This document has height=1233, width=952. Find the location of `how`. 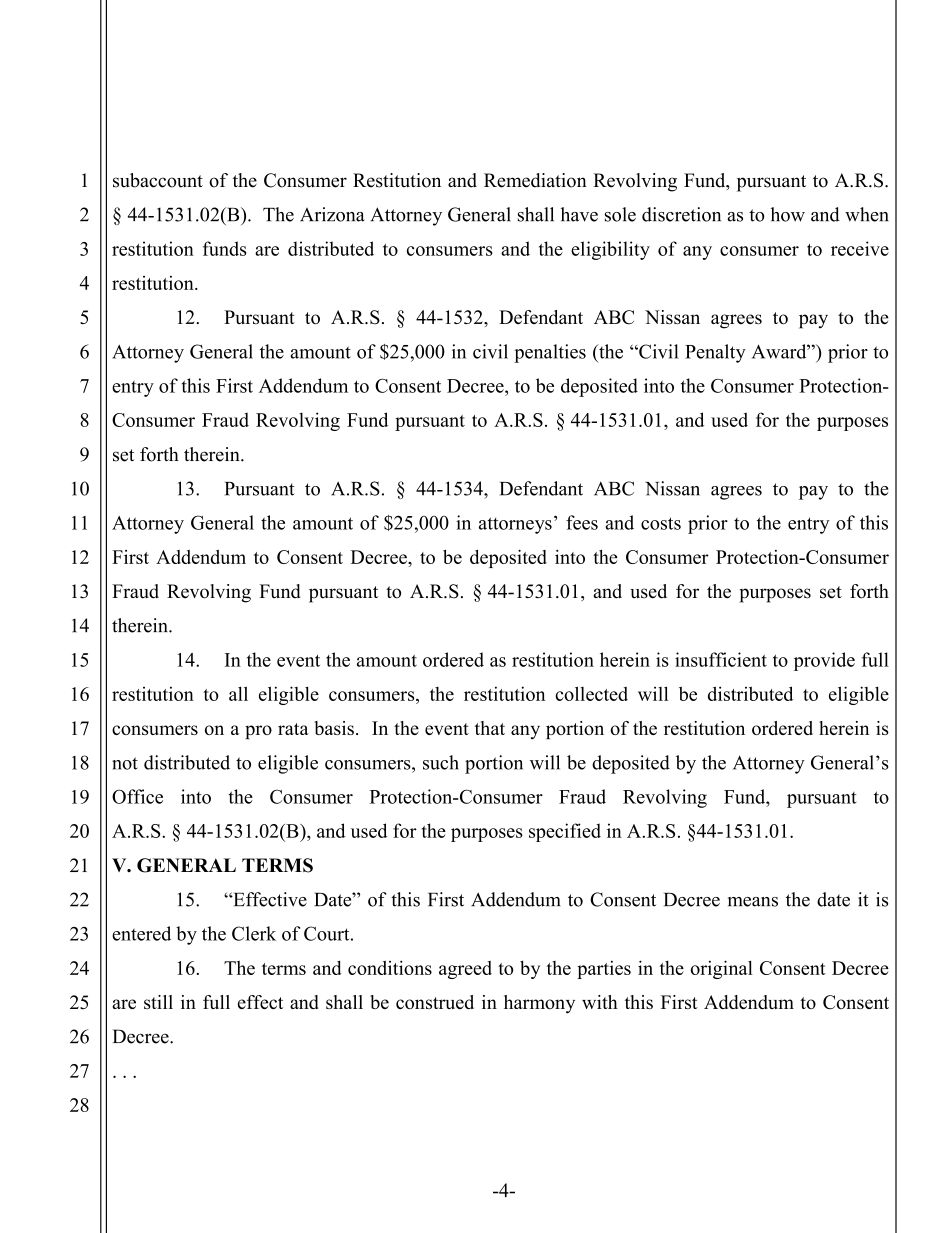

how is located at coordinates (787, 214).
